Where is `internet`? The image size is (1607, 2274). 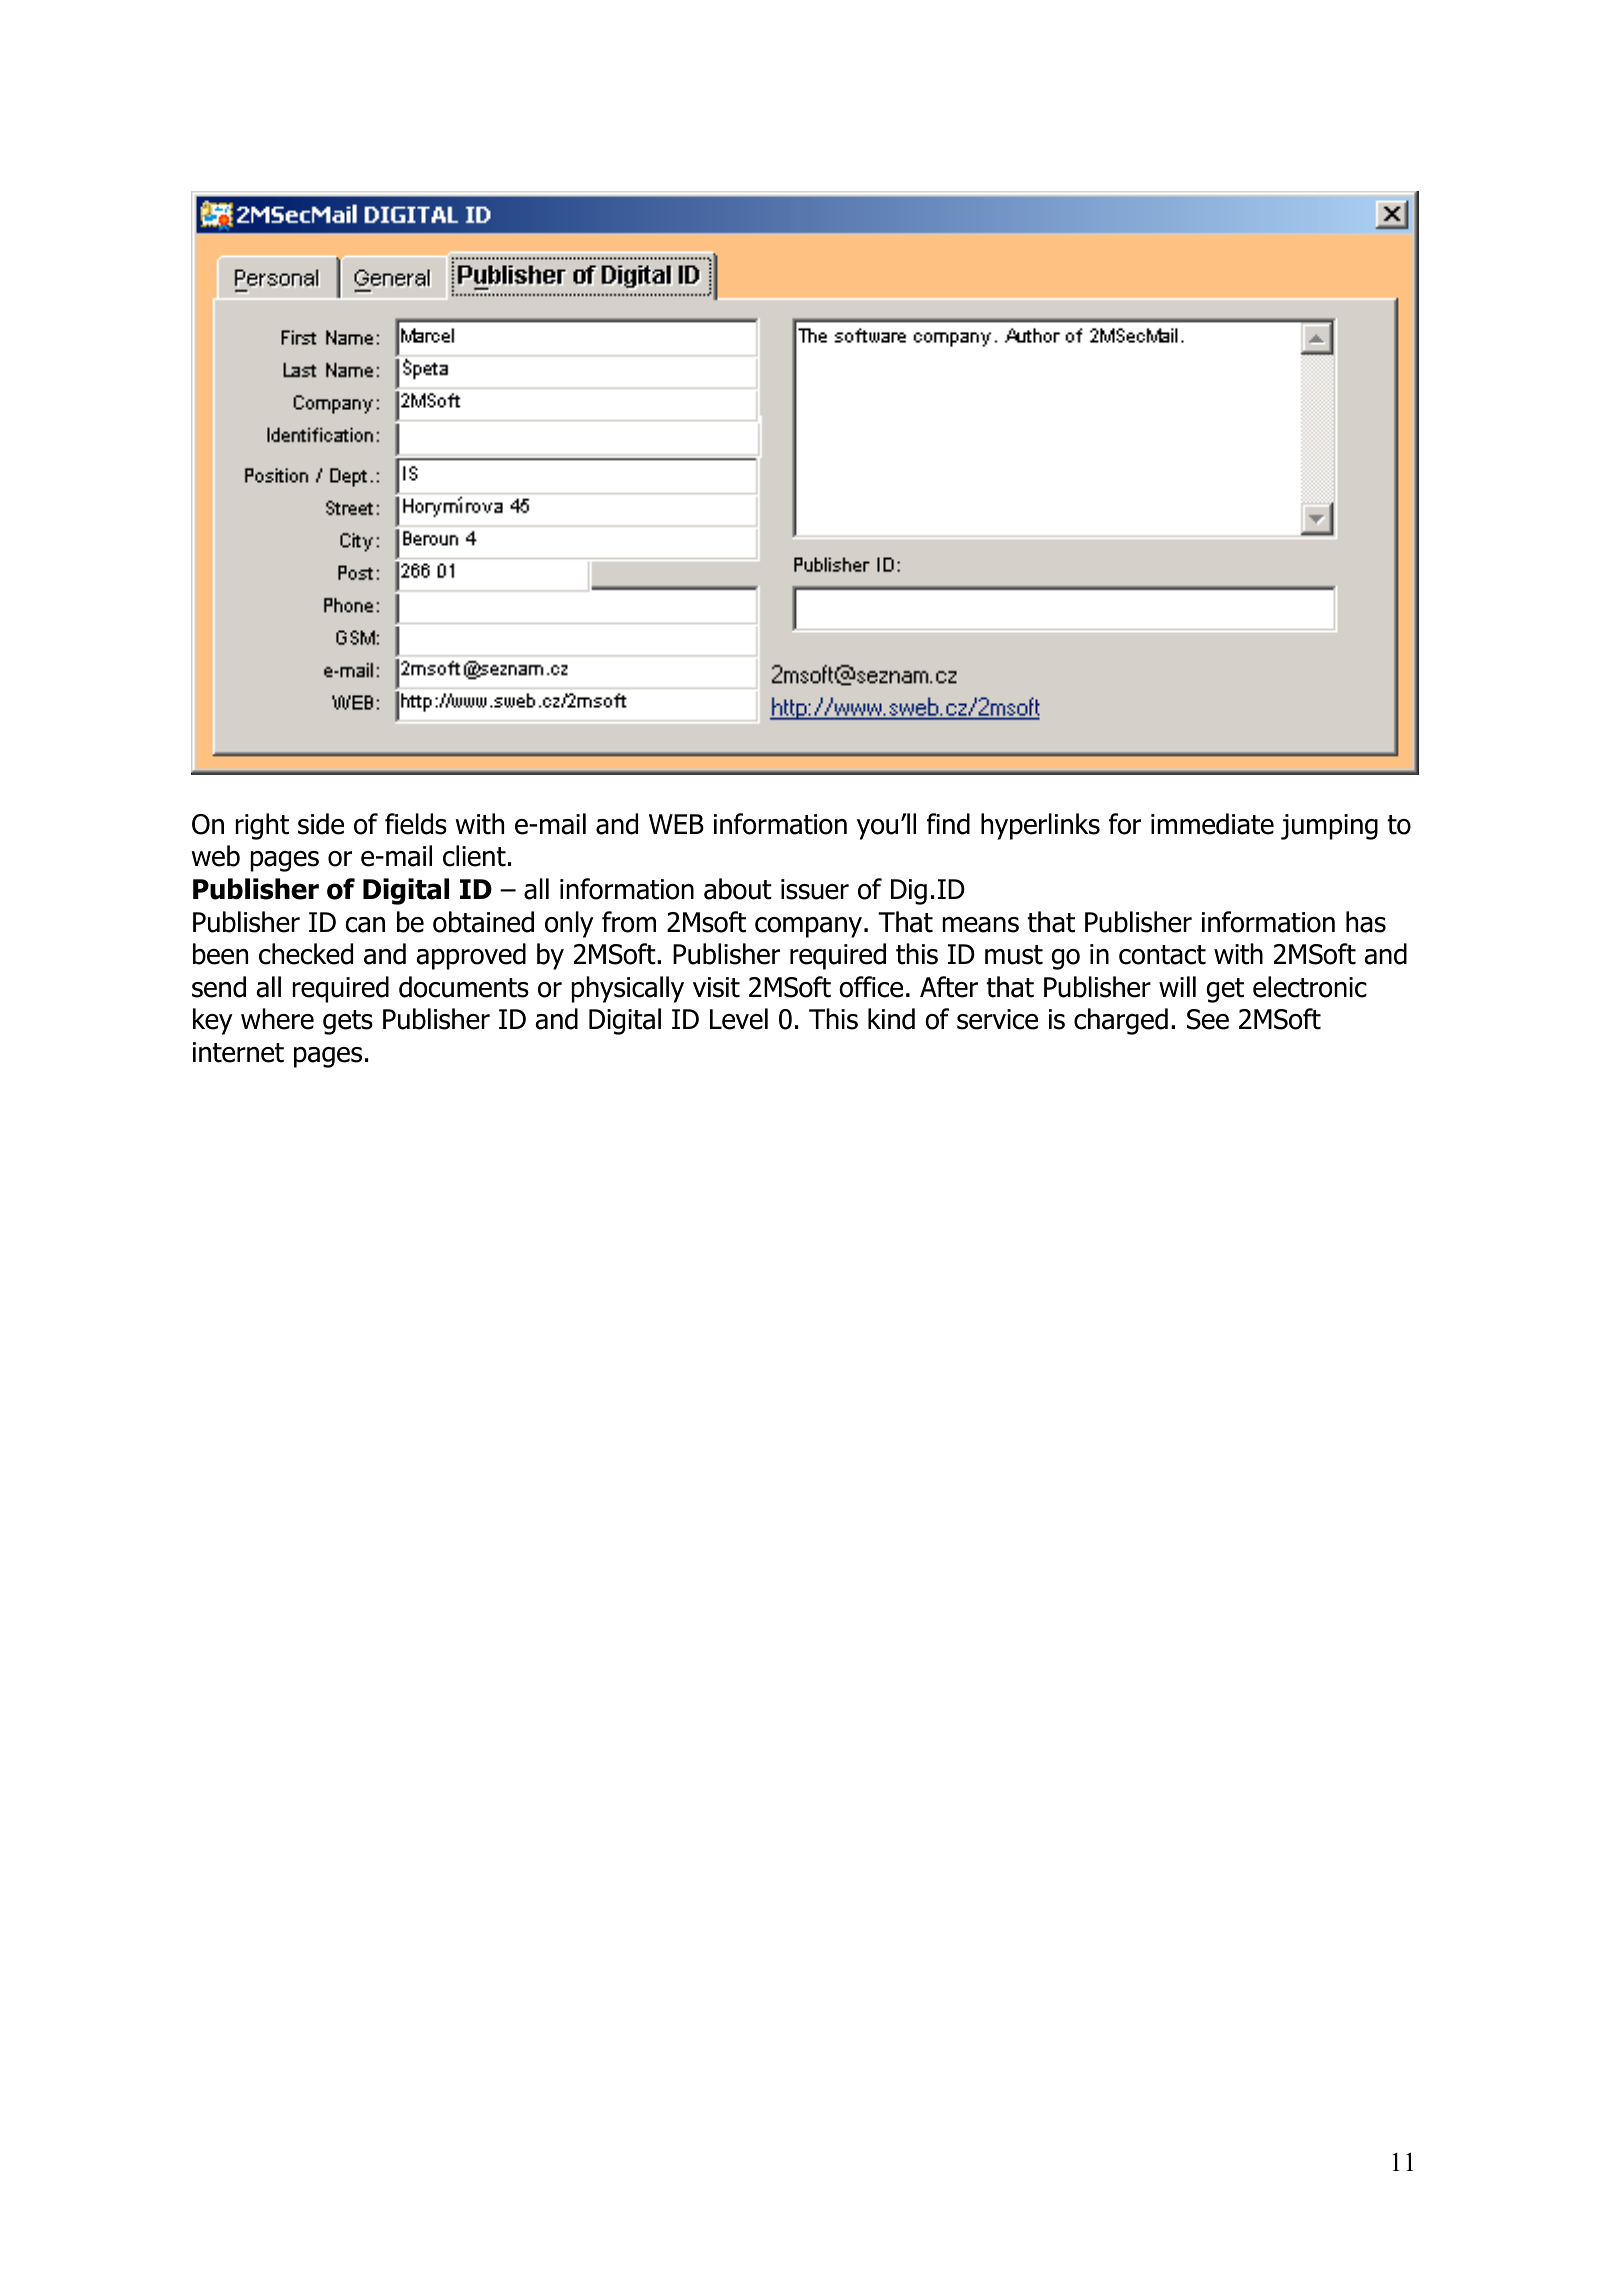 internet is located at coordinates (238, 1052).
